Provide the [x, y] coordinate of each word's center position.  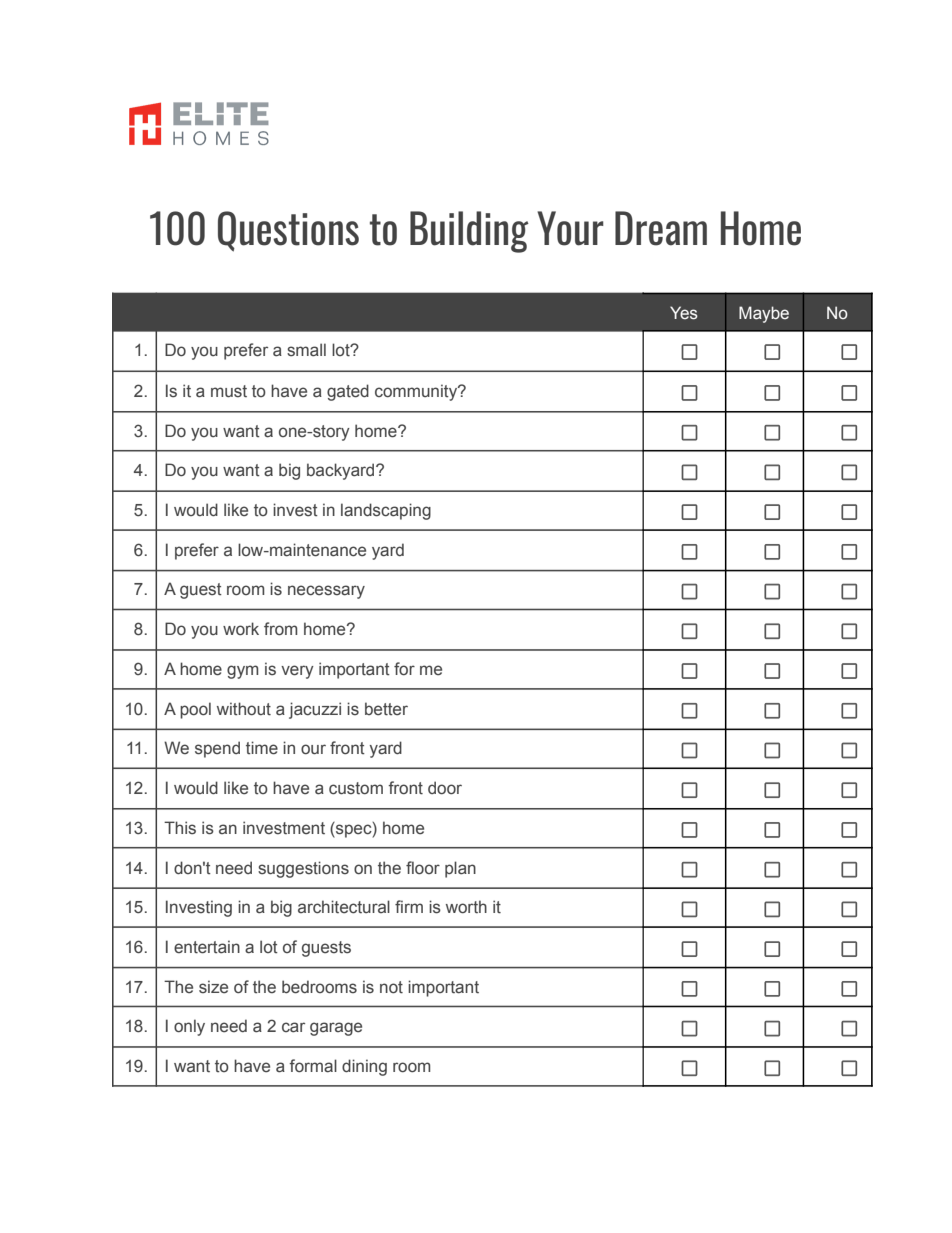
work [241, 628]
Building [469, 232]
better [386, 709]
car [293, 1027]
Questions [288, 231]
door [445, 787]
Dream [661, 228]
